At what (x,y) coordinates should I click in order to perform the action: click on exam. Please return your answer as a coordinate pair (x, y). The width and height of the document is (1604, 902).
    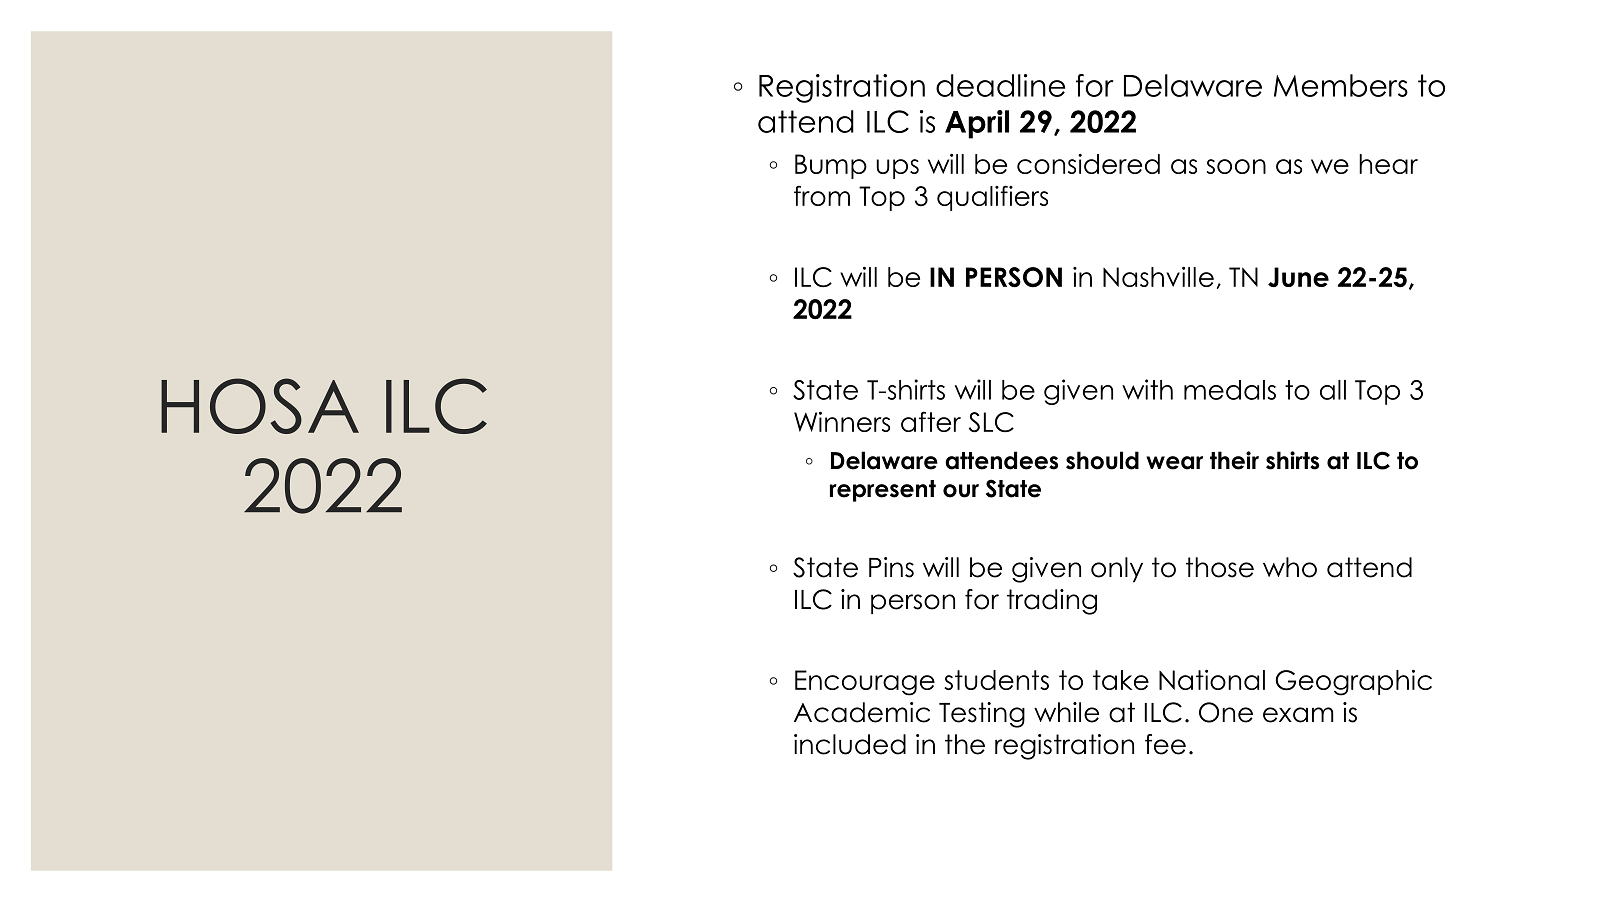
    Looking at the image, I should click on (1298, 715).
